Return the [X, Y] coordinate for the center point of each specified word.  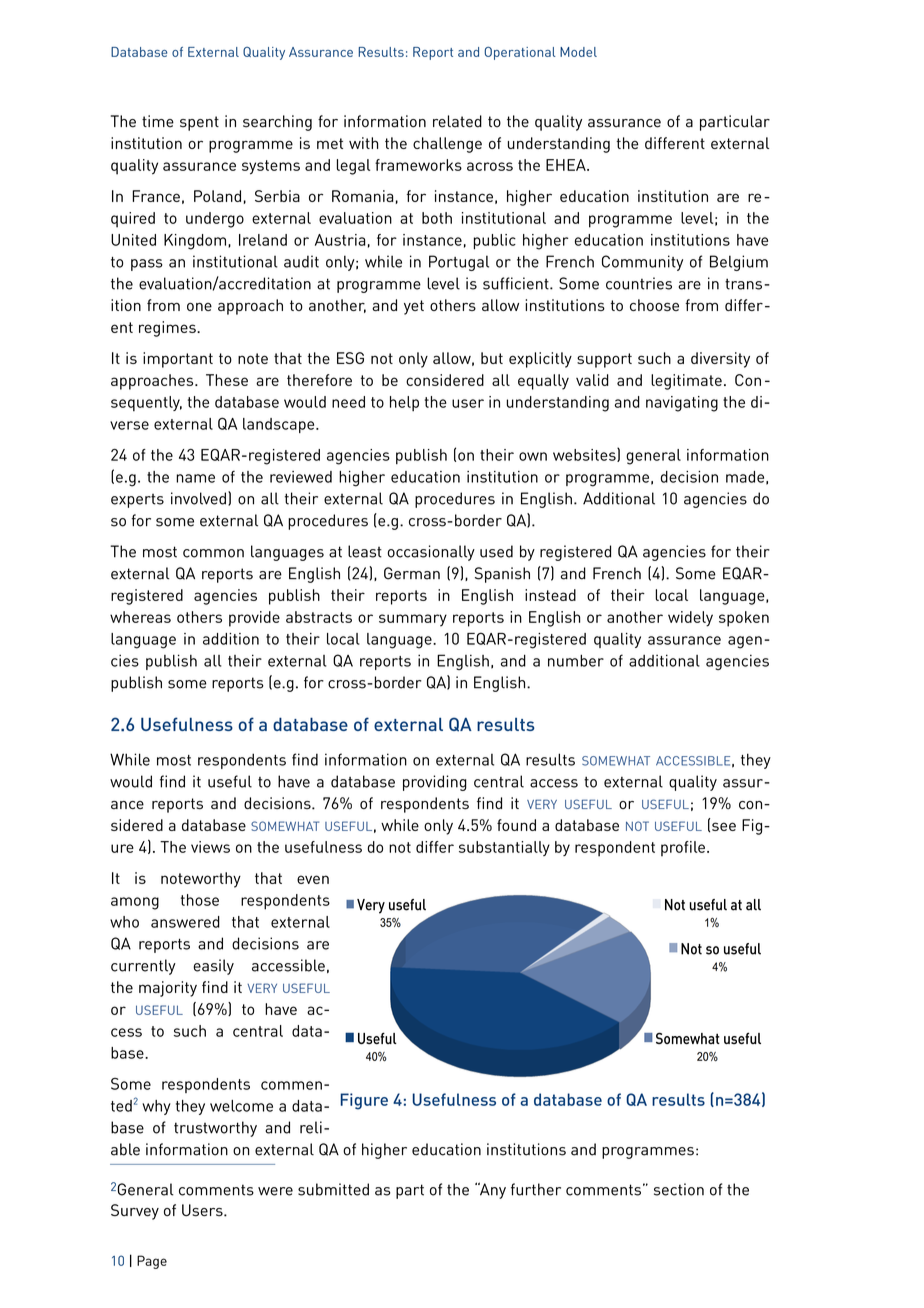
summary [413, 620]
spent [199, 123]
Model [578, 52]
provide [254, 619]
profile [683, 849]
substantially [504, 848]
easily [213, 967]
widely [690, 619]
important [178, 360]
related [457, 121]
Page [152, 1262]
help [404, 403]
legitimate [686, 382]
